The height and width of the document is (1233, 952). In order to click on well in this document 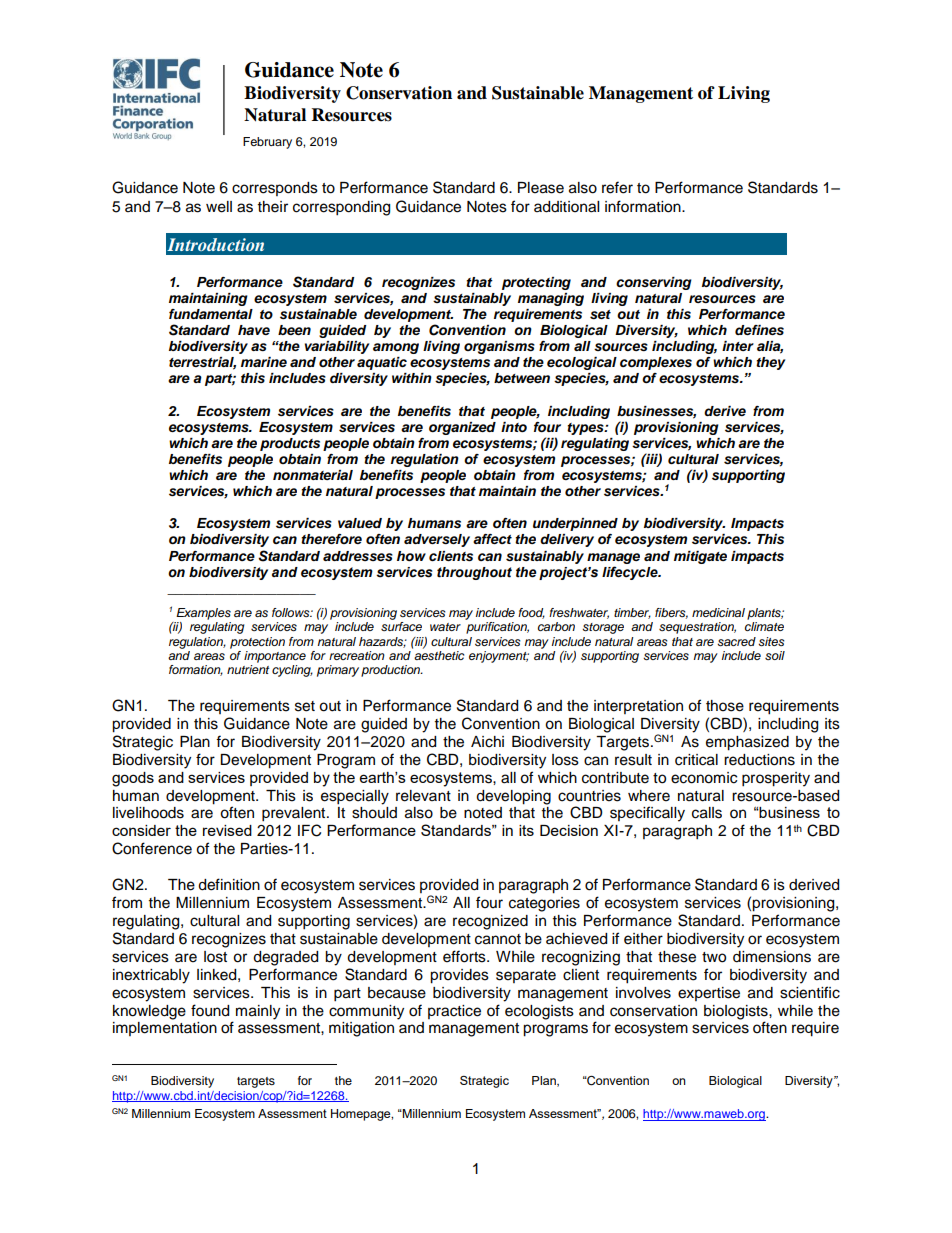, I will do `click(219, 207)`.
